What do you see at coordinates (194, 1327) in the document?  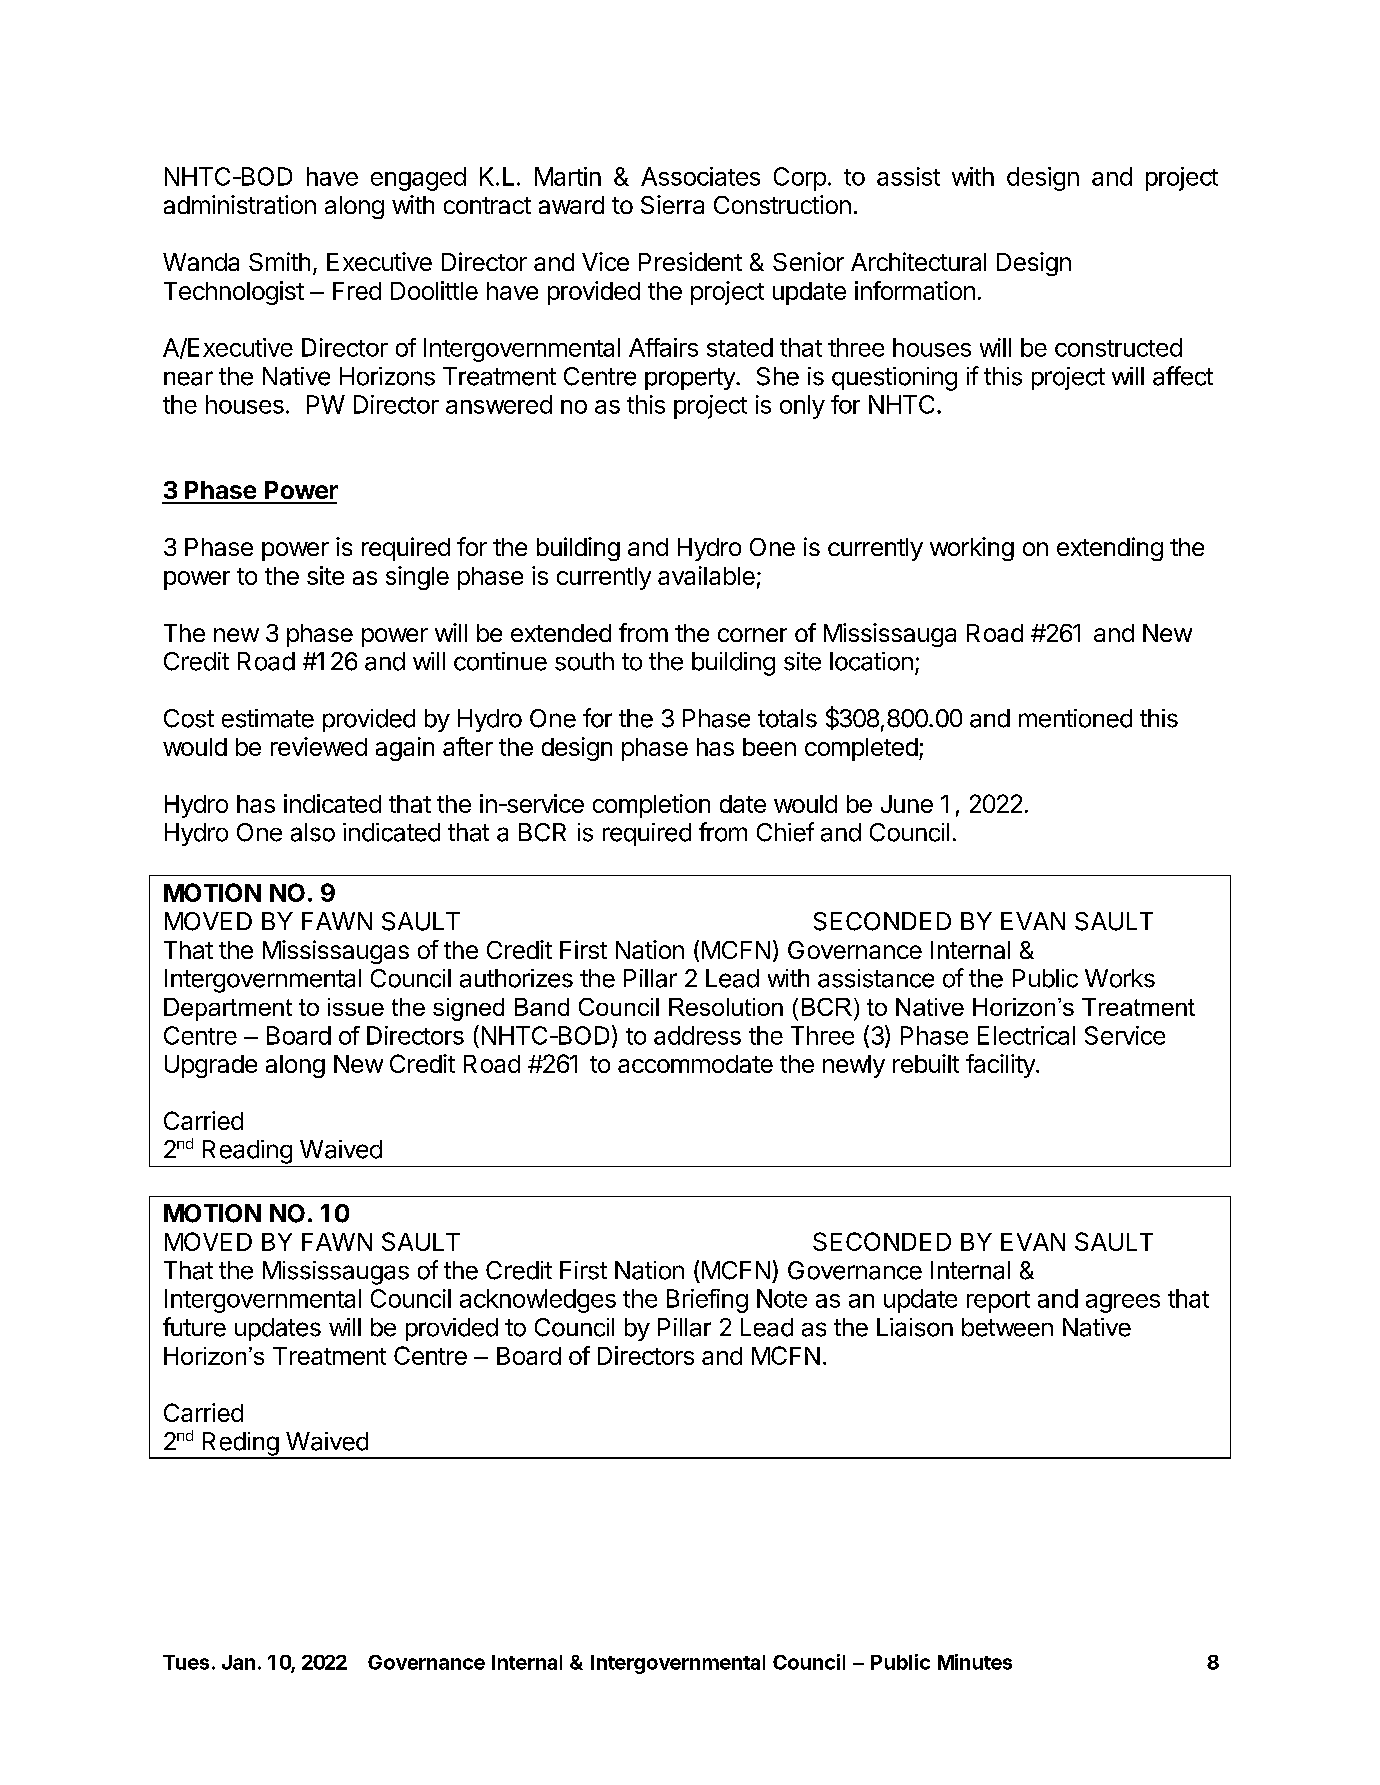 I see `future` at bounding box center [194, 1327].
